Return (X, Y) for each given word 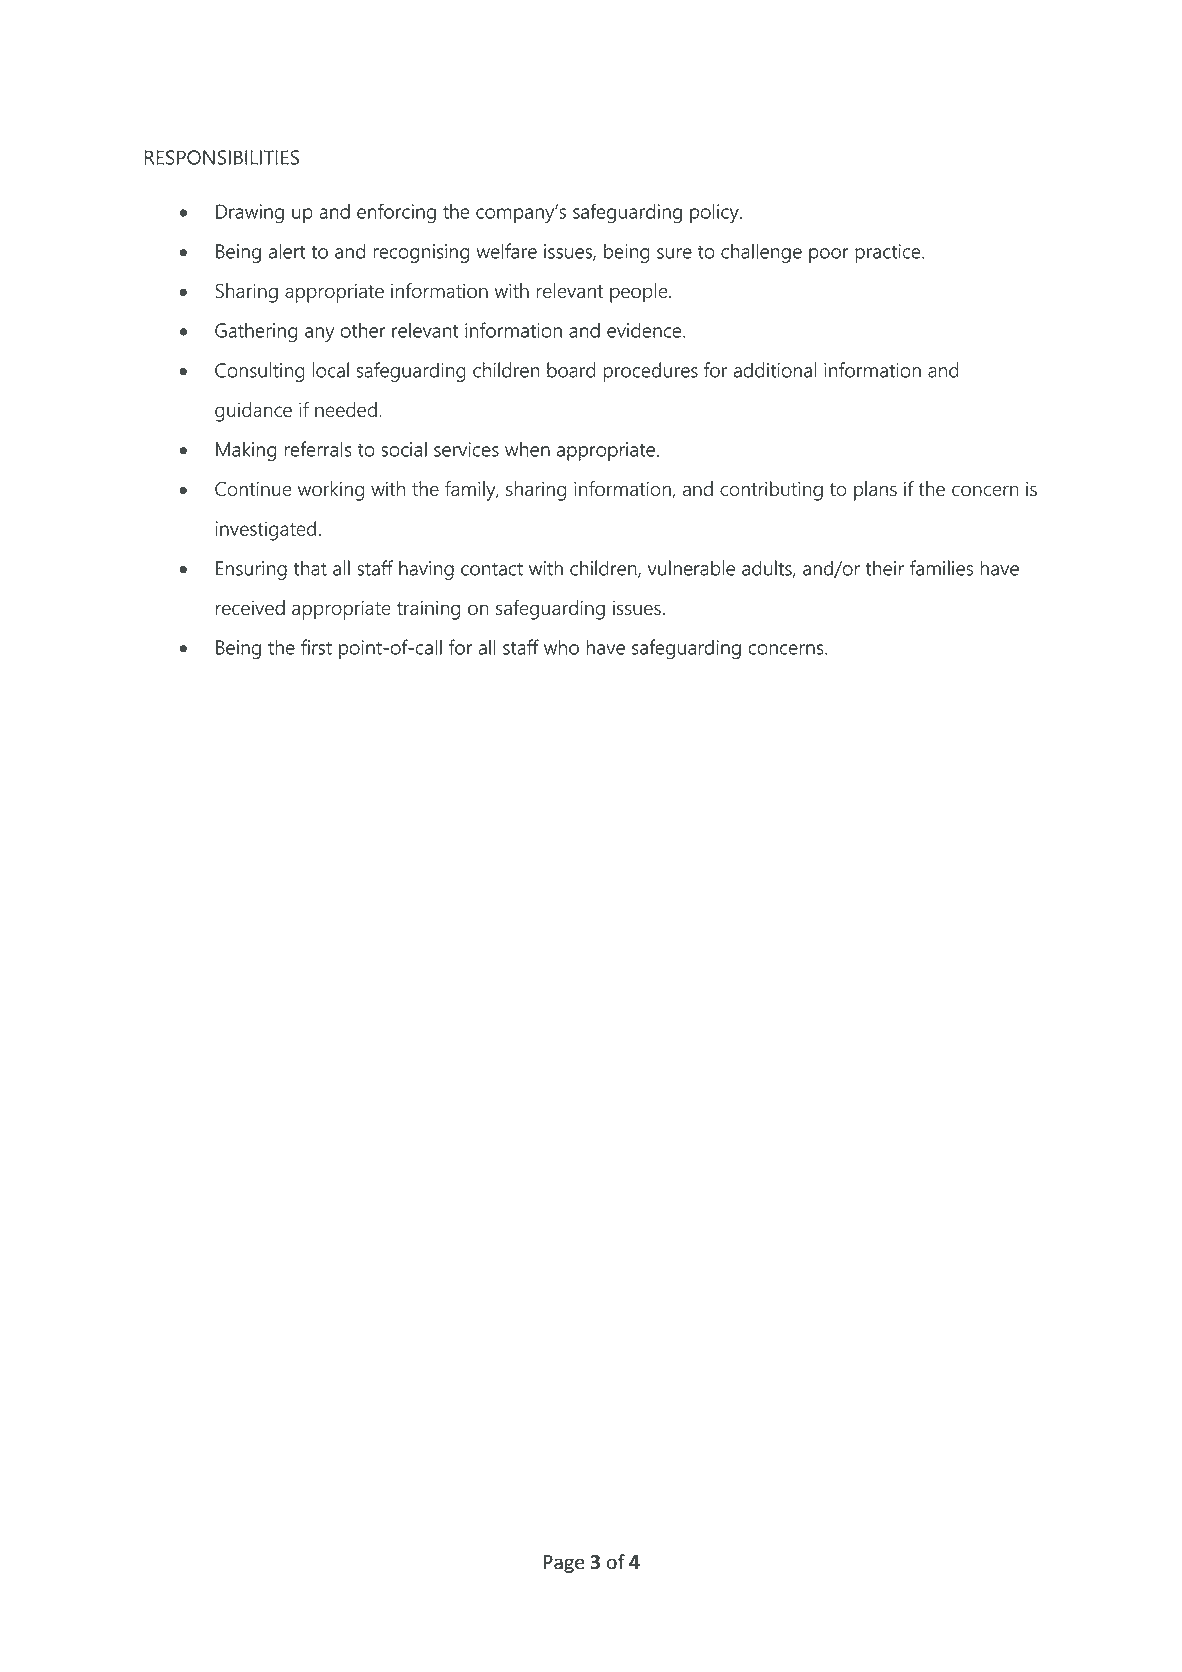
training (428, 610)
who (561, 647)
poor (829, 255)
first (316, 647)
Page (564, 1564)
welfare (506, 251)
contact (492, 569)
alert (287, 251)
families (941, 568)
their (885, 568)
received (250, 607)
